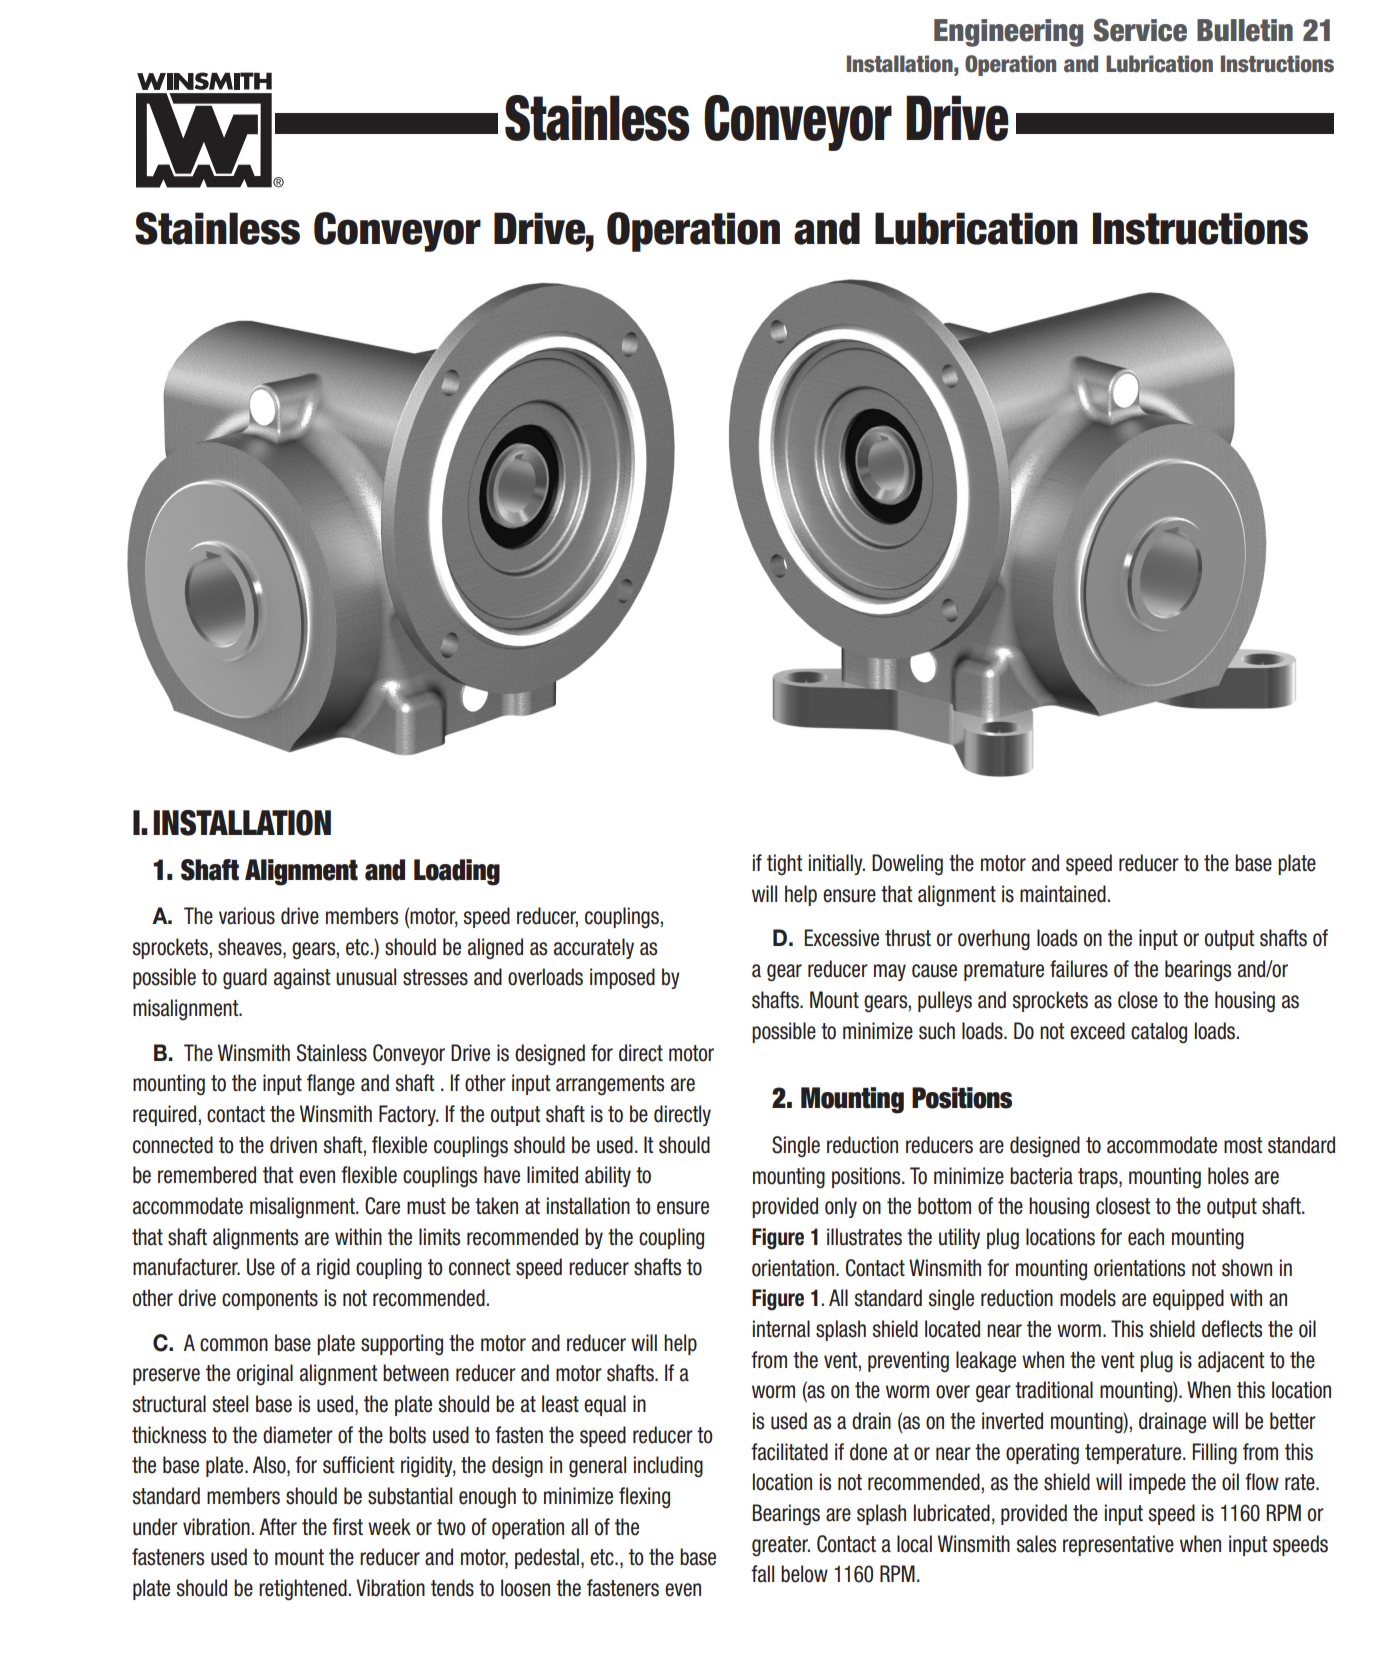  Describe the element at coordinates (1008, 33) in the screenshot. I see `Engineering` at that location.
